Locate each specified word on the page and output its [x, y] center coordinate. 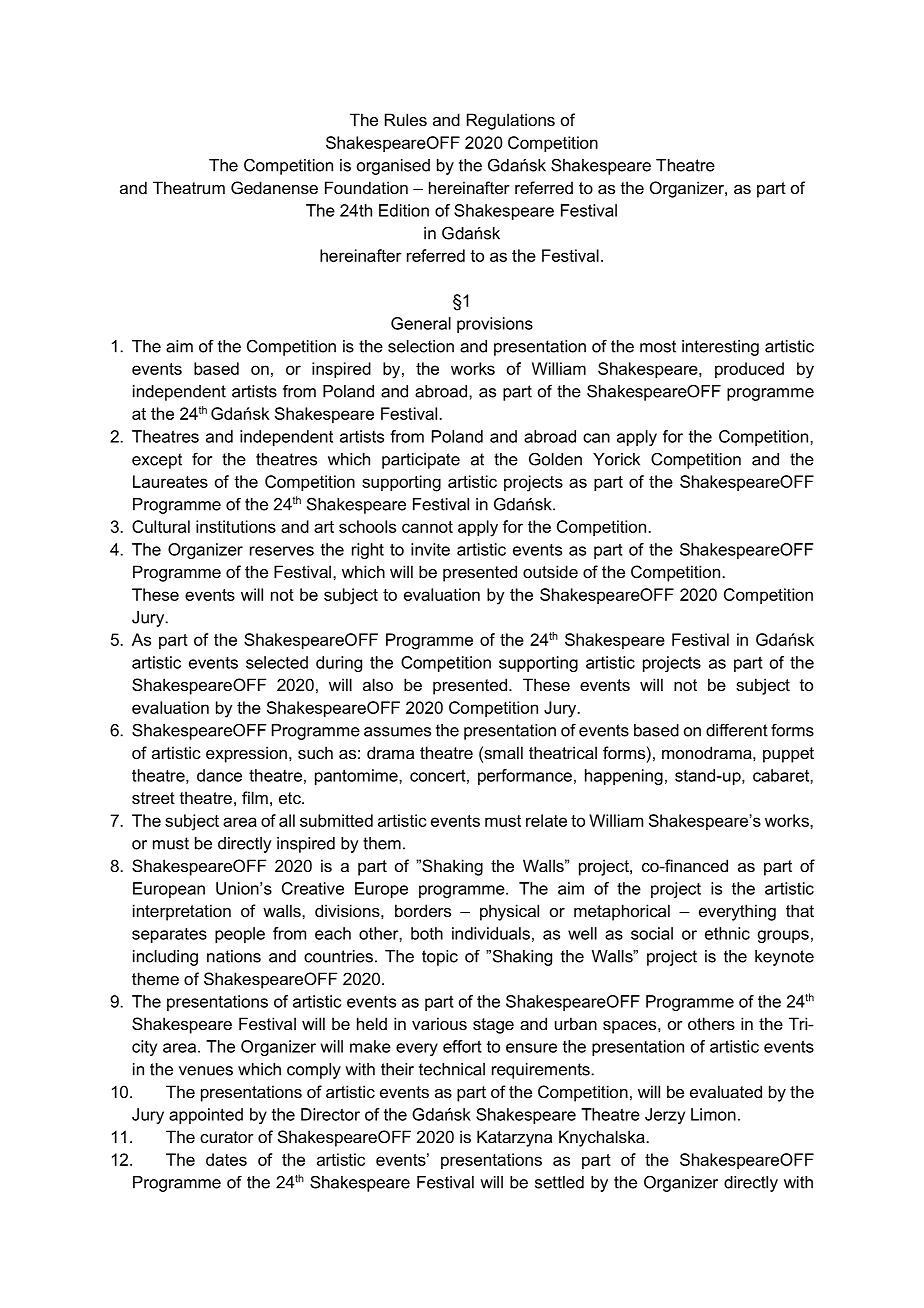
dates [226, 1159]
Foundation [366, 187]
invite [430, 549]
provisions [495, 325]
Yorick [616, 459]
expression [246, 754]
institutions [236, 526]
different [737, 730]
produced [749, 370]
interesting [720, 348]
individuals [491, 933]
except [157, 461]
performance [525, 777]
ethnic [727, 933]
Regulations [511, 121]
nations [234, 956]
